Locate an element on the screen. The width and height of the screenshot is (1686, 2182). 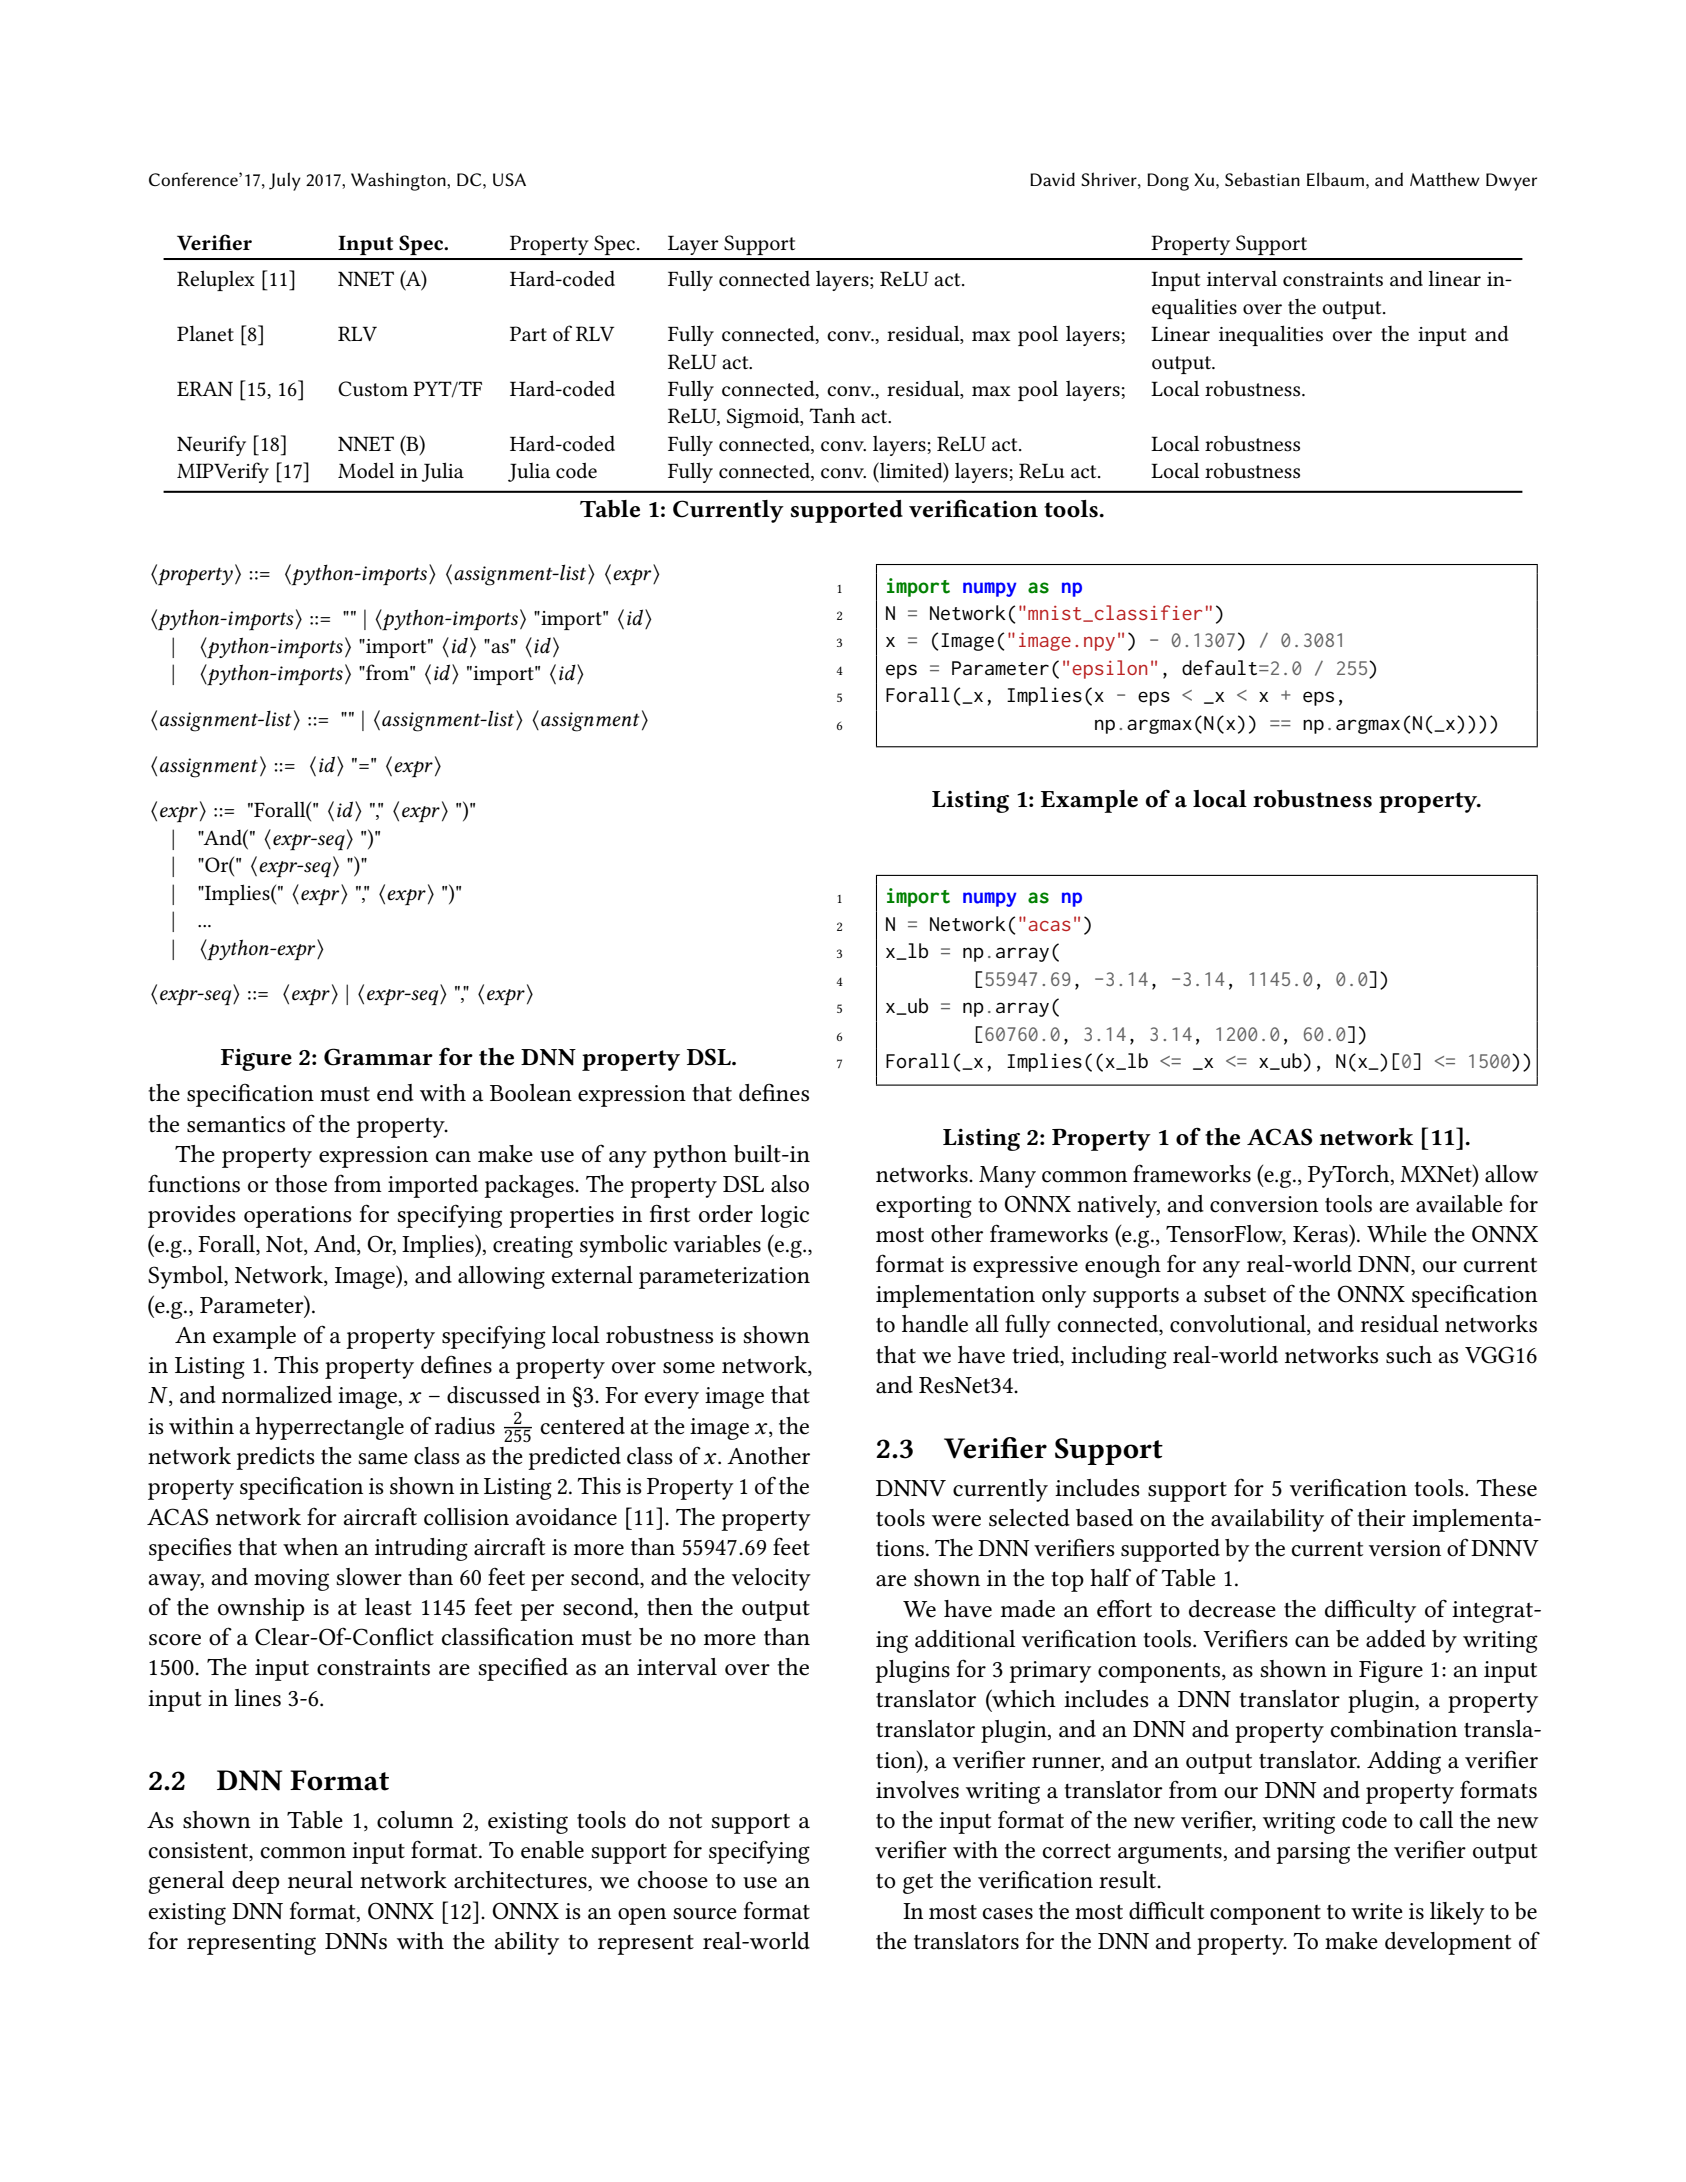
get is located at coordinates (918, 1883).
